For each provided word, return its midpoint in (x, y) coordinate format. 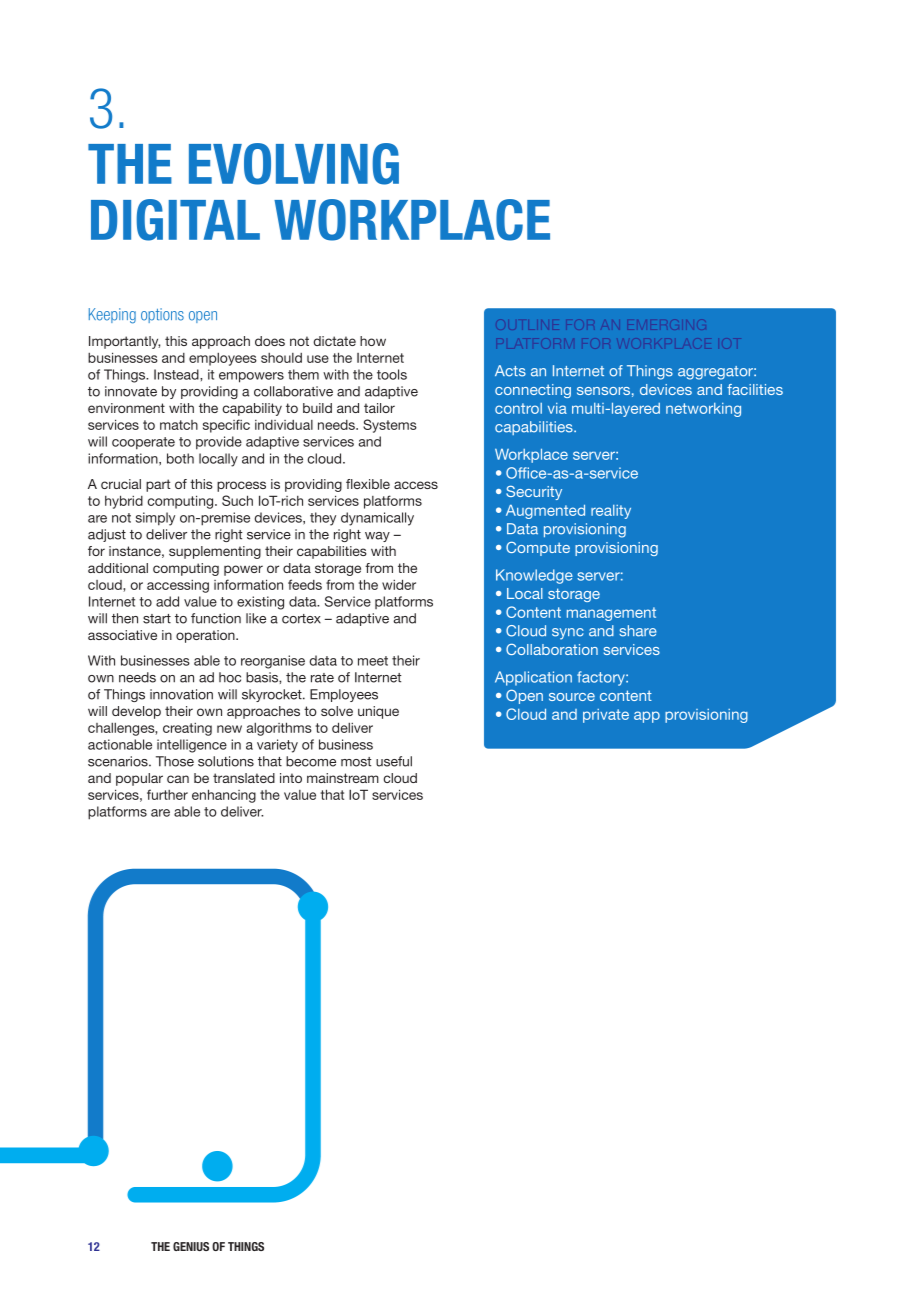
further (167, 794)
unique (378, 712)
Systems (390, 426)
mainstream (343, 778)
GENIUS (191, 1246)
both (180, 458)
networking (703, 410)
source (572, 697)
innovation (181, 694)
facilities (755, 389)
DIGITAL (175, 220)
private (606, 716)
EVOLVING (294, 164)
